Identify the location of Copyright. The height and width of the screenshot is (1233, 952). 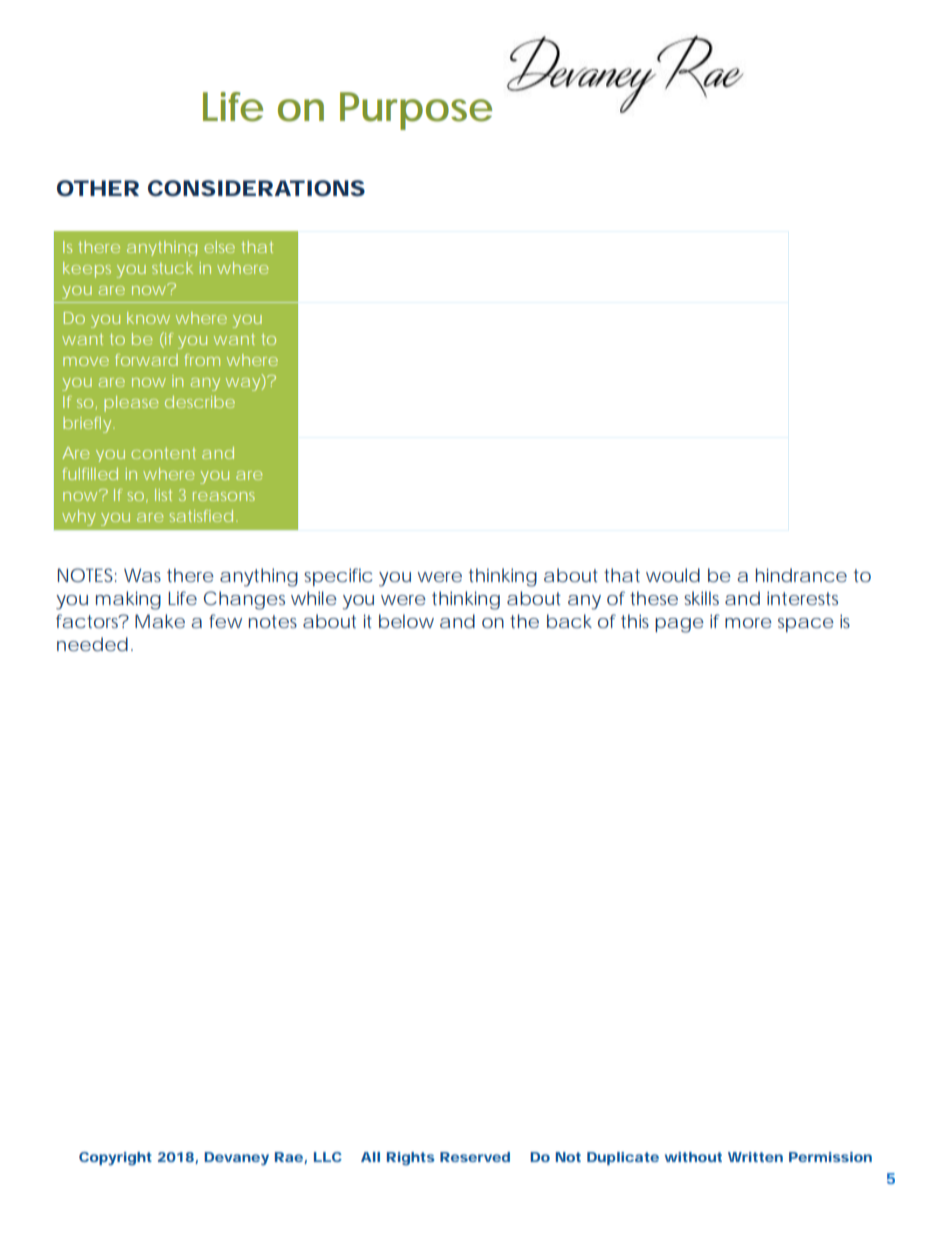
(115, 1159).
